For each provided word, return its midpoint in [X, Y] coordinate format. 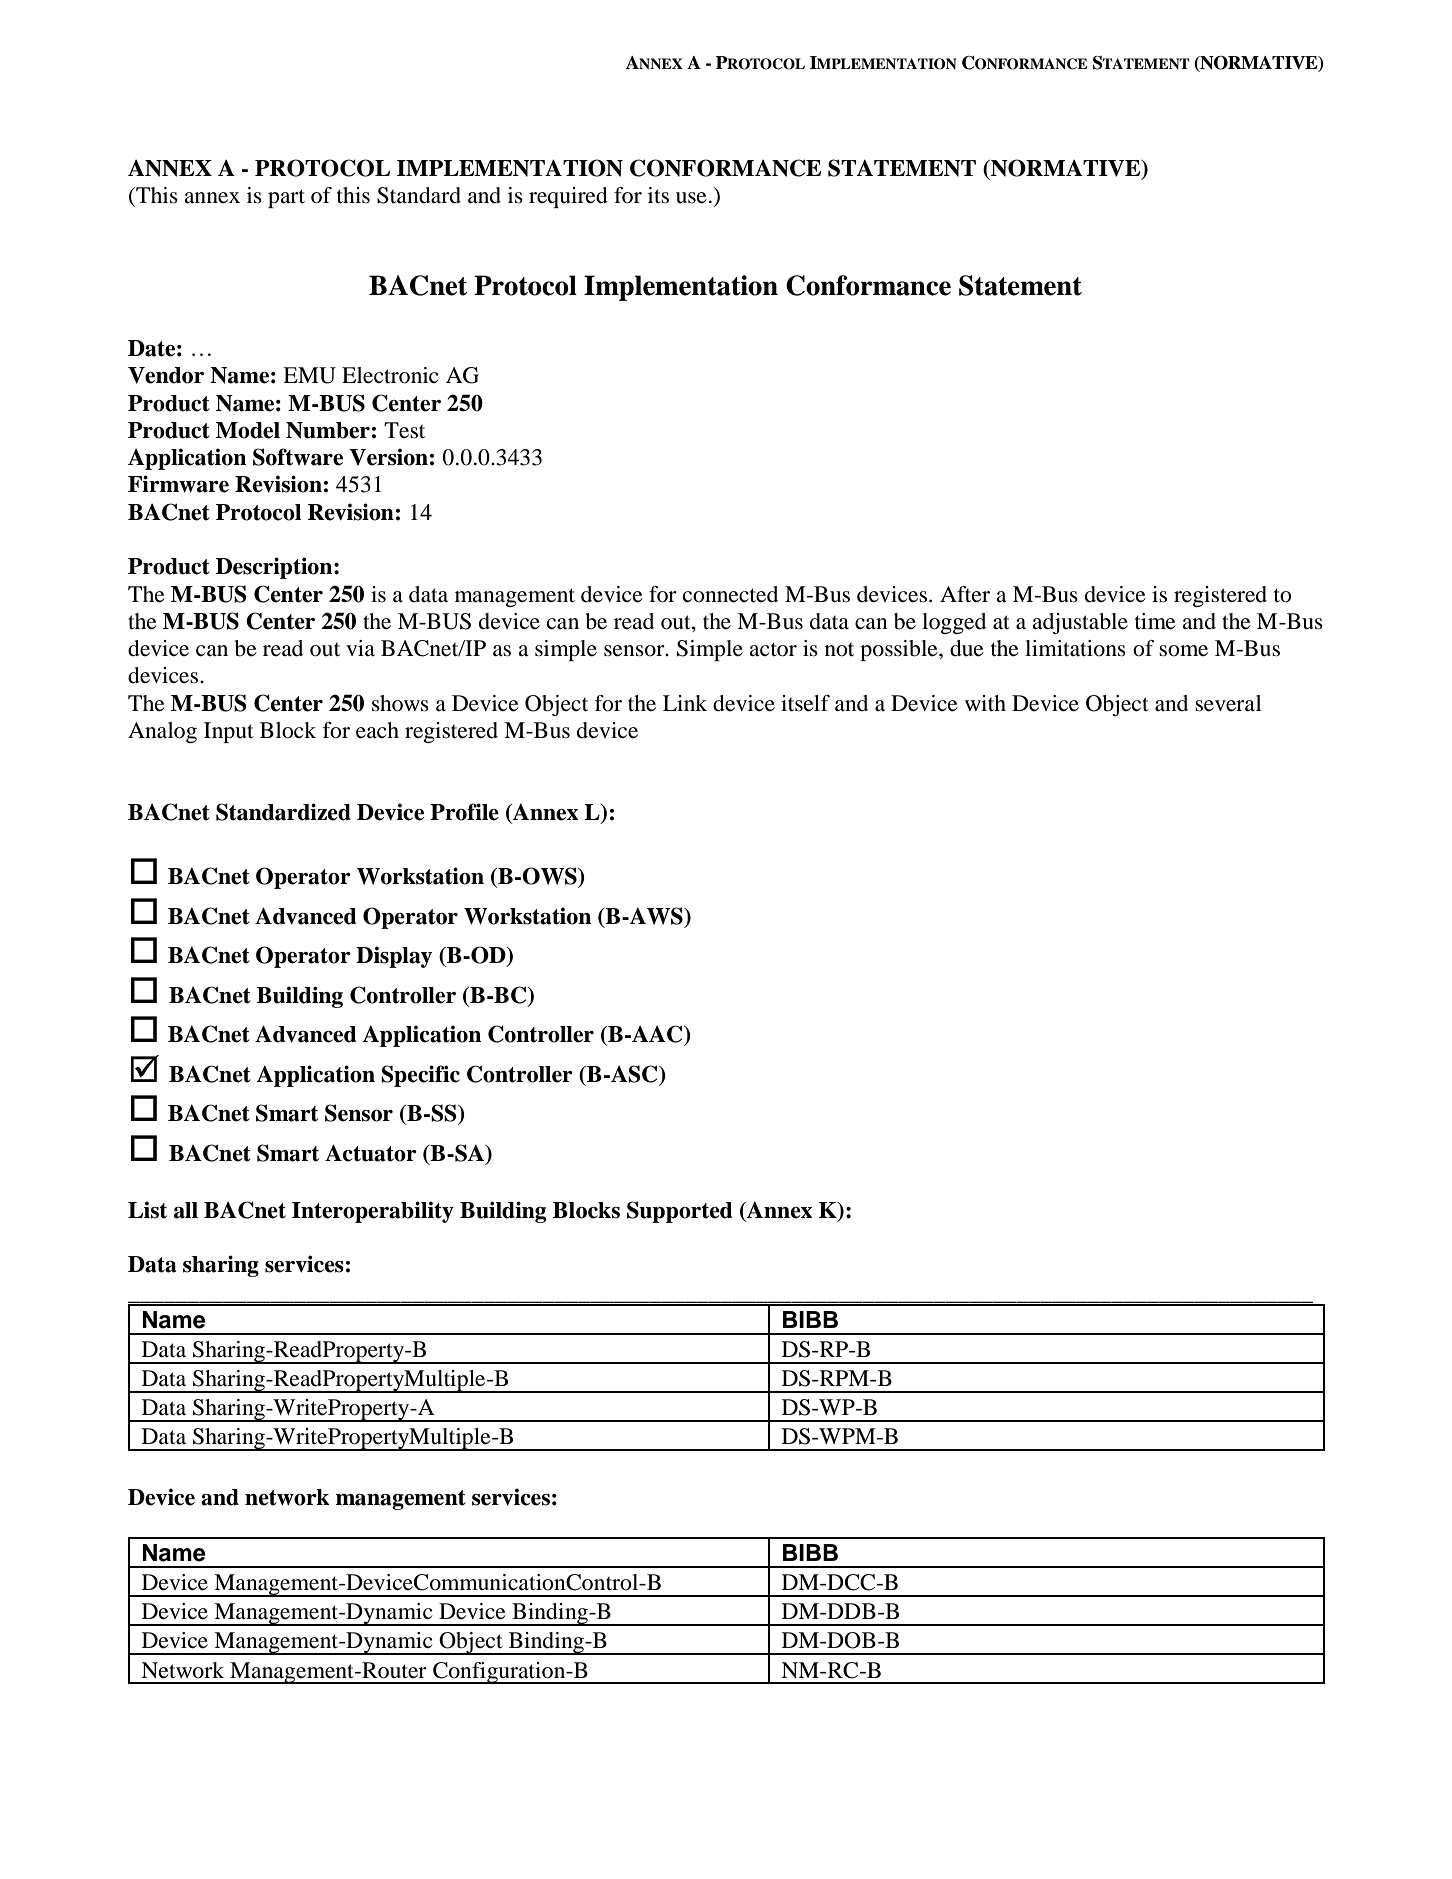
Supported [680, 1212]
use [691, 198]
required [568, 197]
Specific [420, 1076]
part [286, 198]
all [186, 1210]
